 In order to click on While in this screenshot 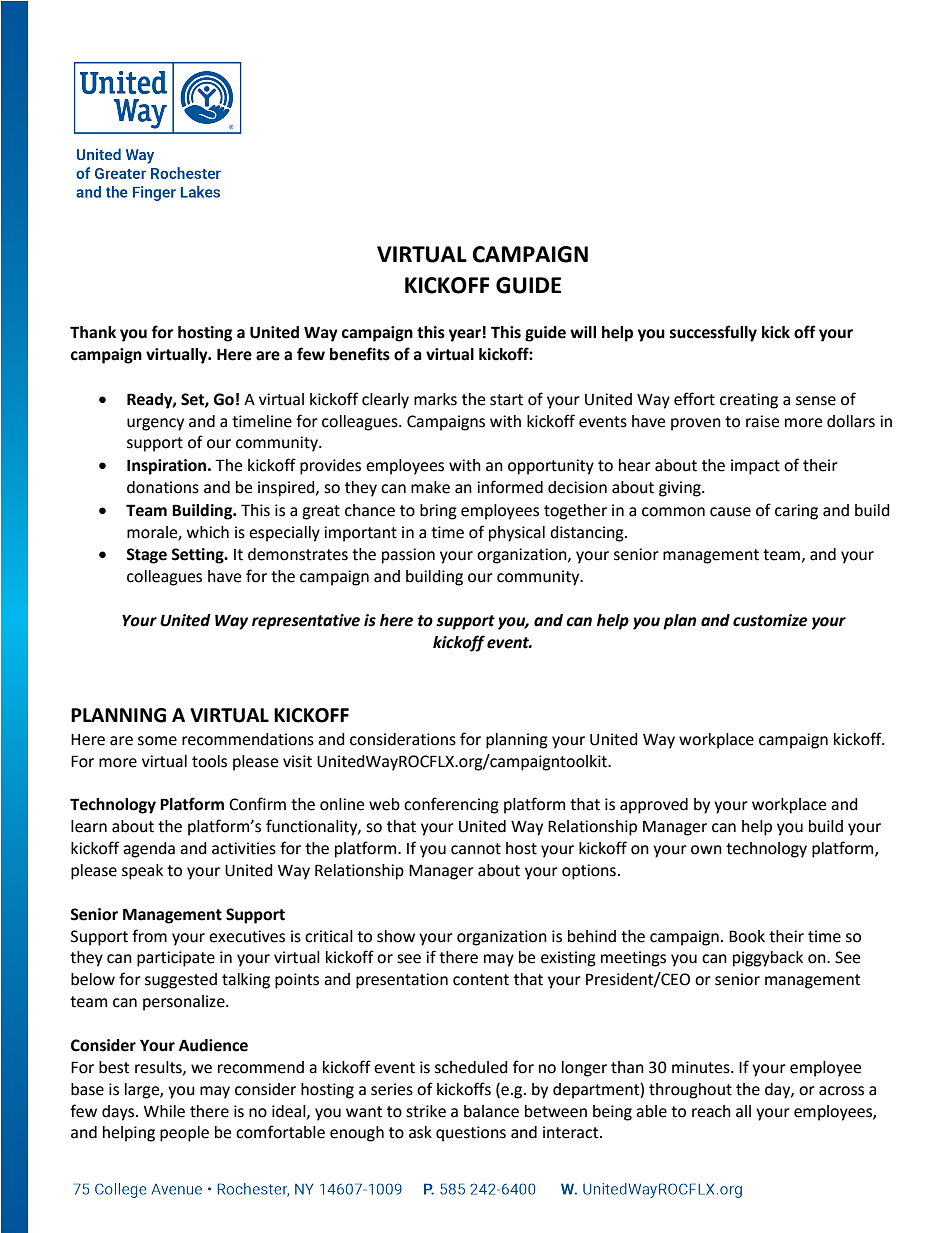, I will do `click(164, 1111)`.
